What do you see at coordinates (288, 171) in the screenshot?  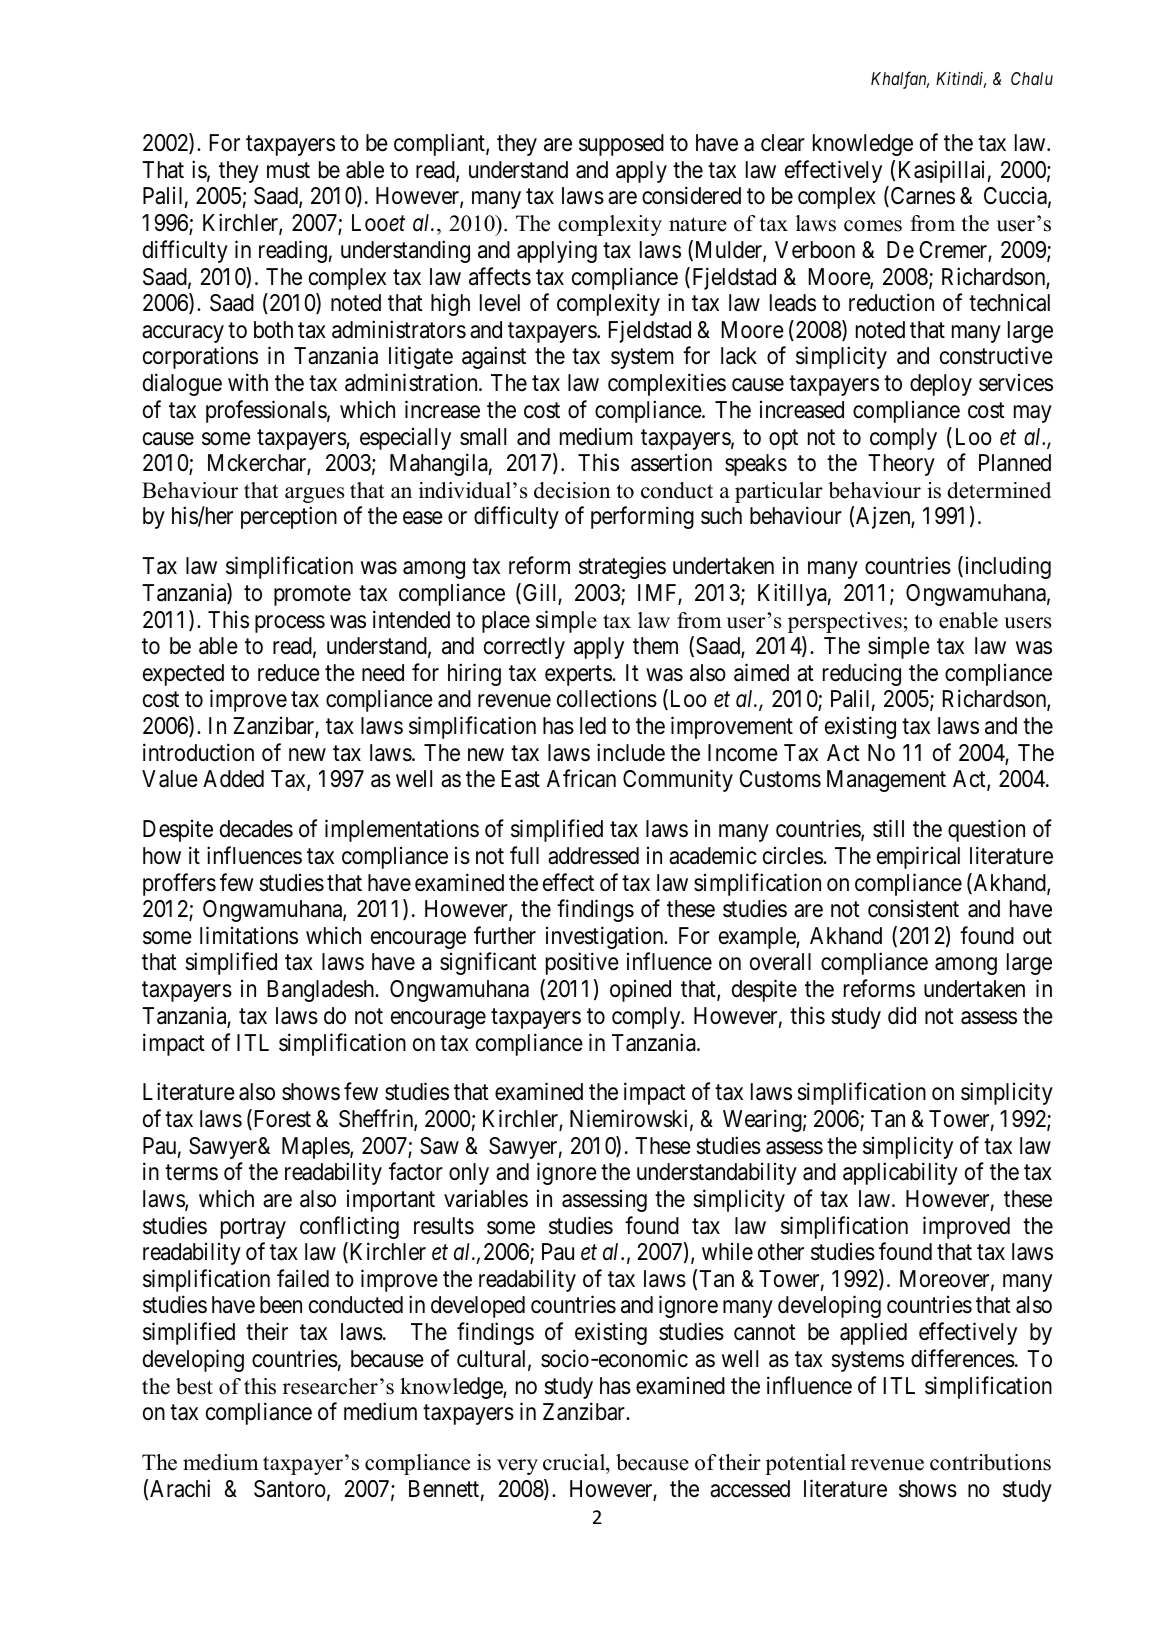 I see `must` at bounding box center [288, 171].
